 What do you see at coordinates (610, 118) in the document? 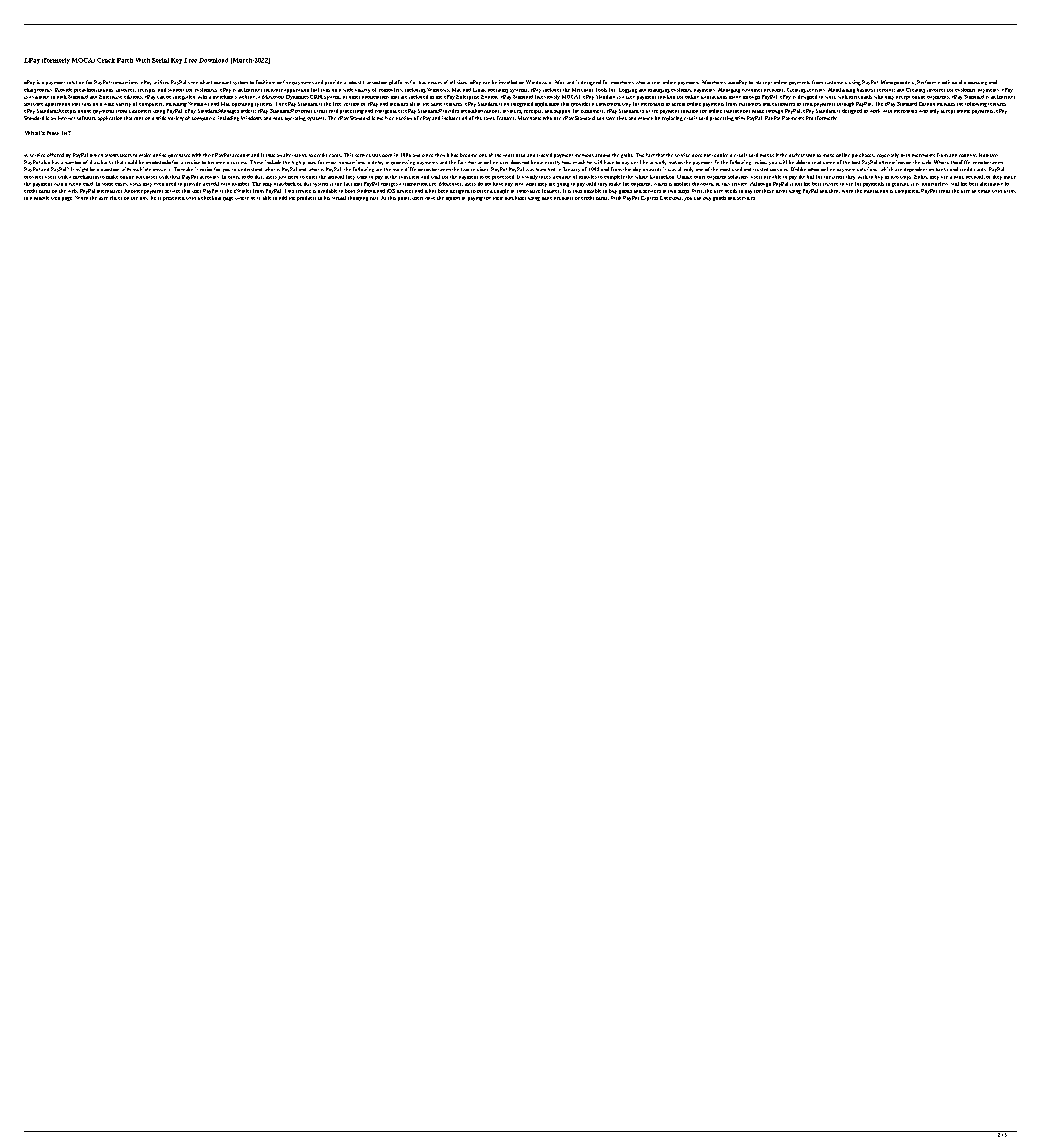
I see `save` at bounding box center [610, 118].
